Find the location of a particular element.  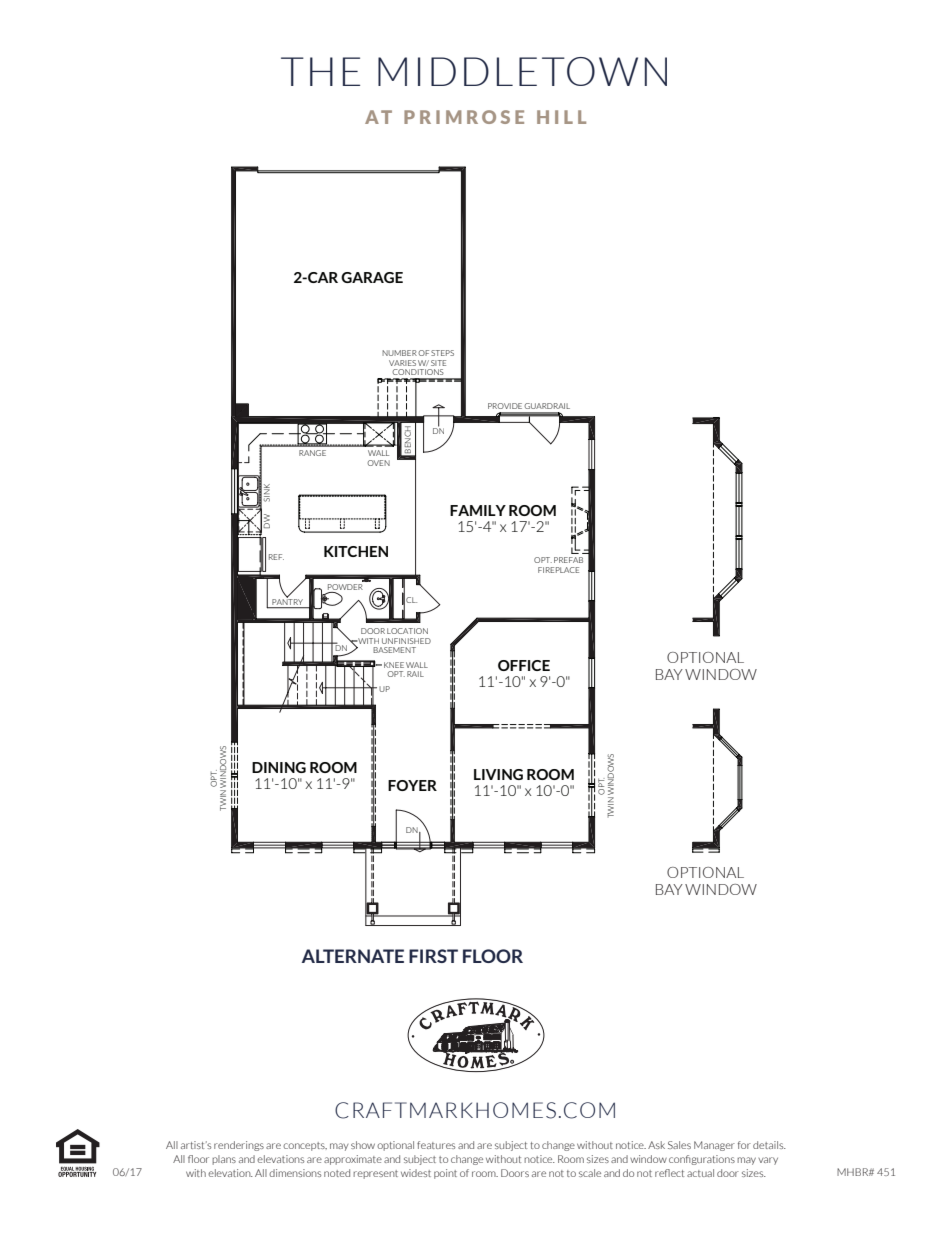

MIDDLETOWN is located at coordinates (522, 71).
